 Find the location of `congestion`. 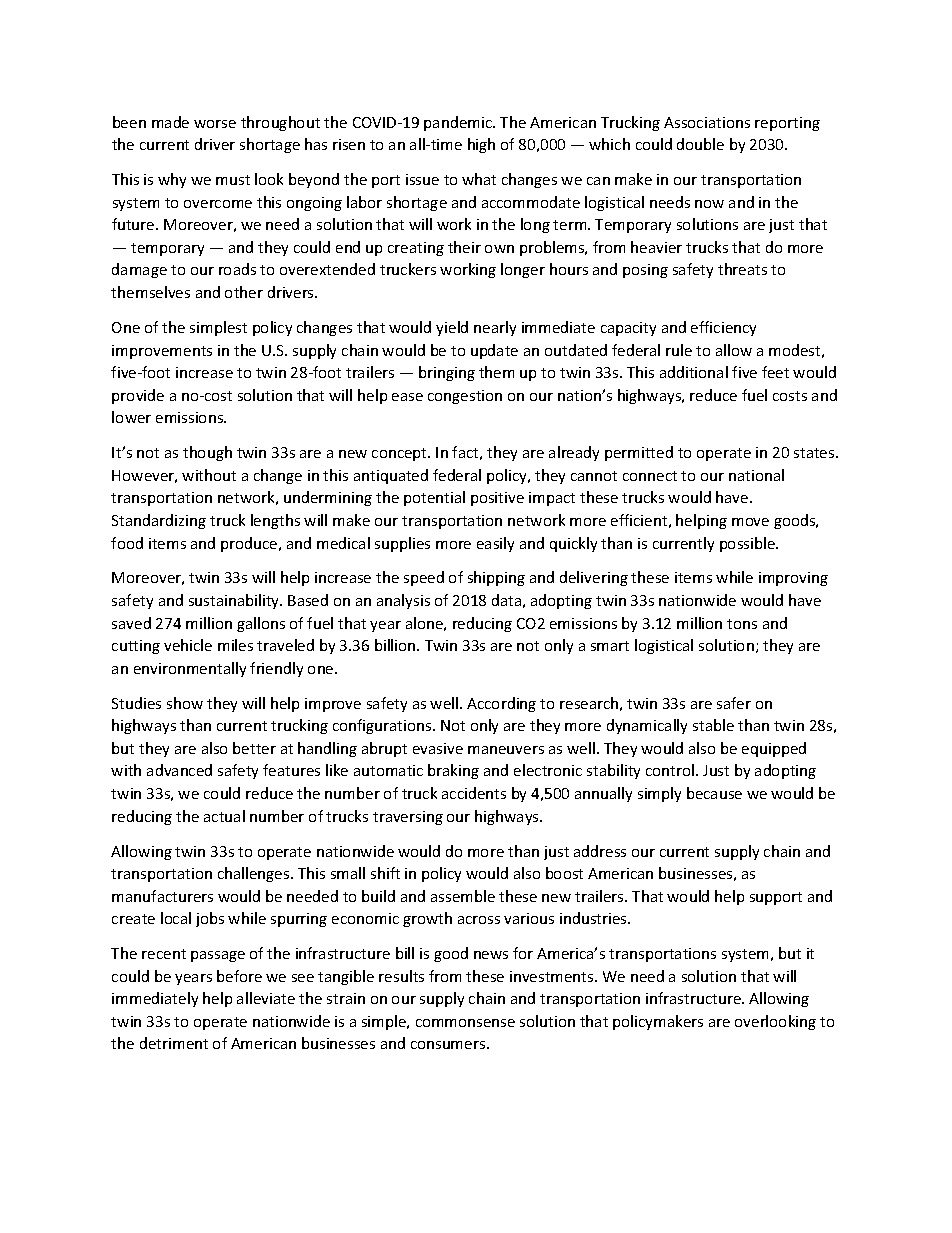

congestion is located at coordinates (465, 397).
